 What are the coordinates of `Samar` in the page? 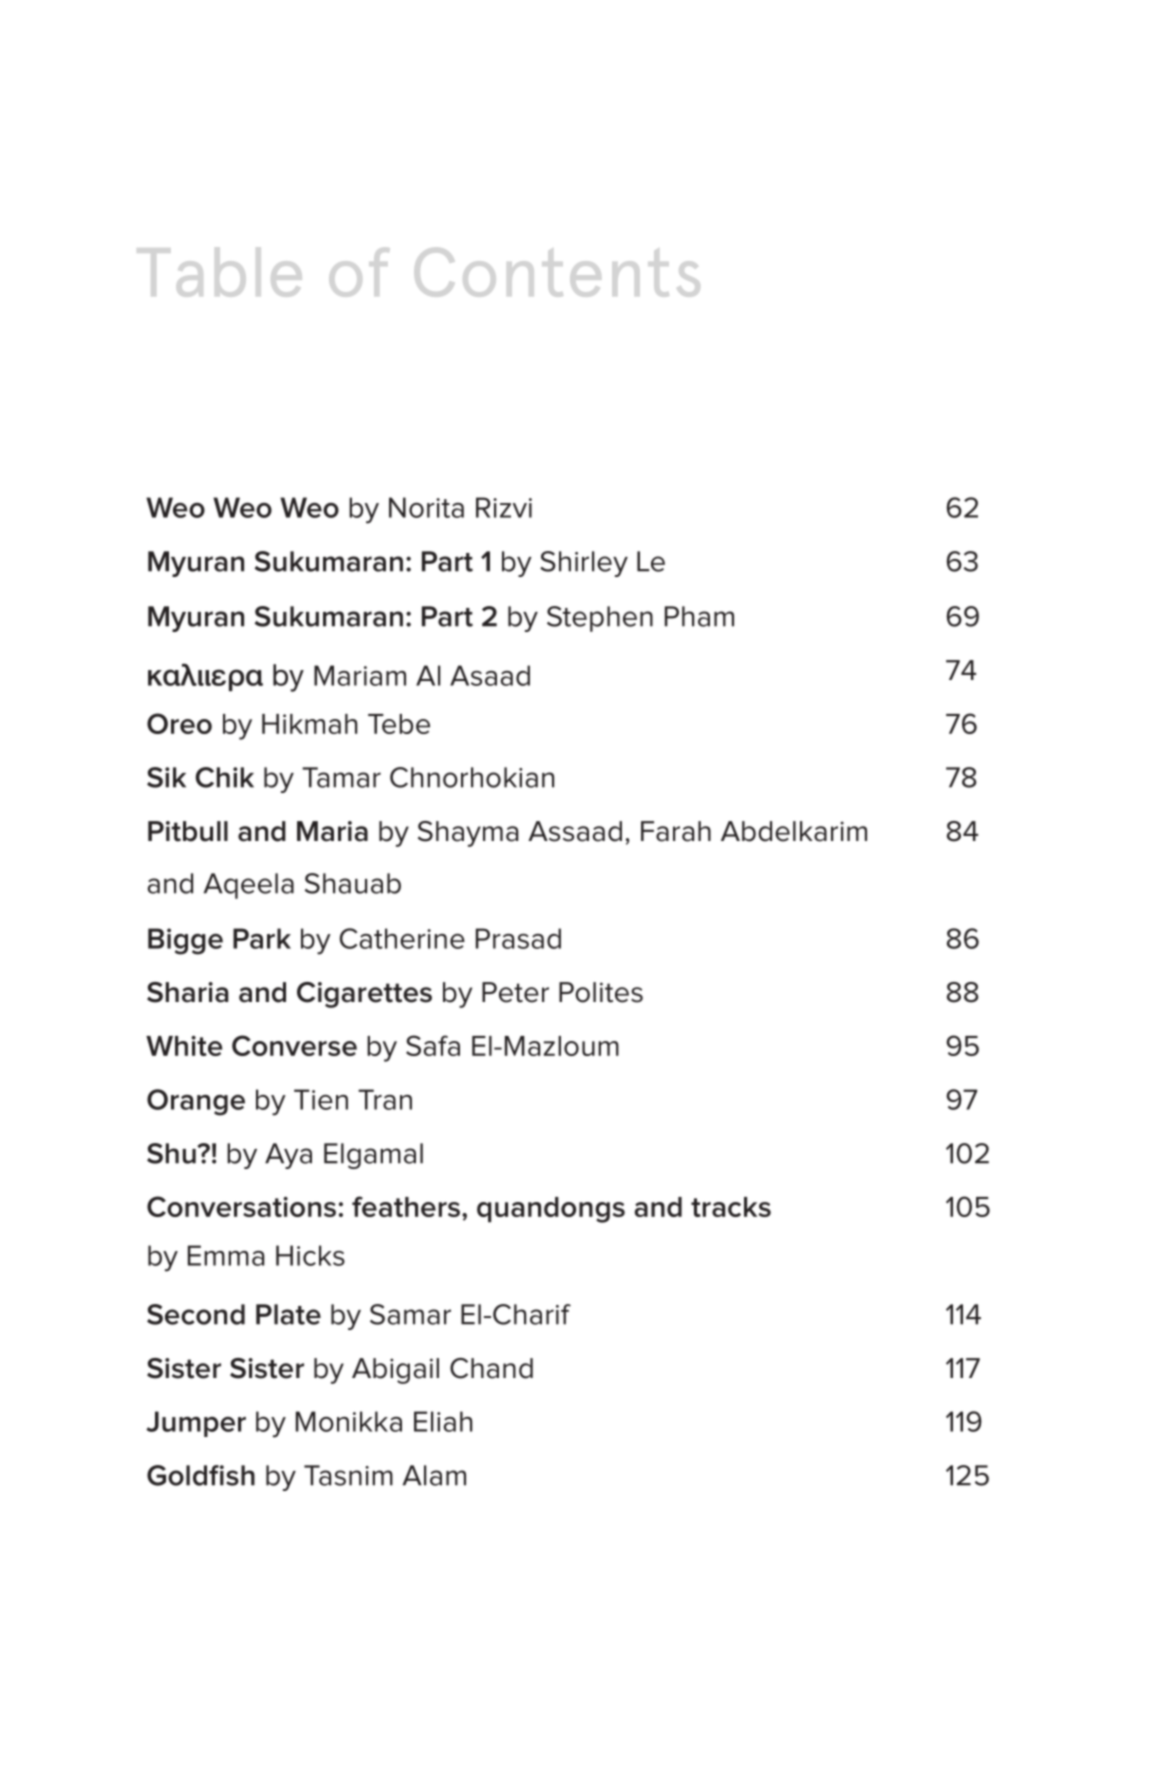 It's located at (410, 1314).
